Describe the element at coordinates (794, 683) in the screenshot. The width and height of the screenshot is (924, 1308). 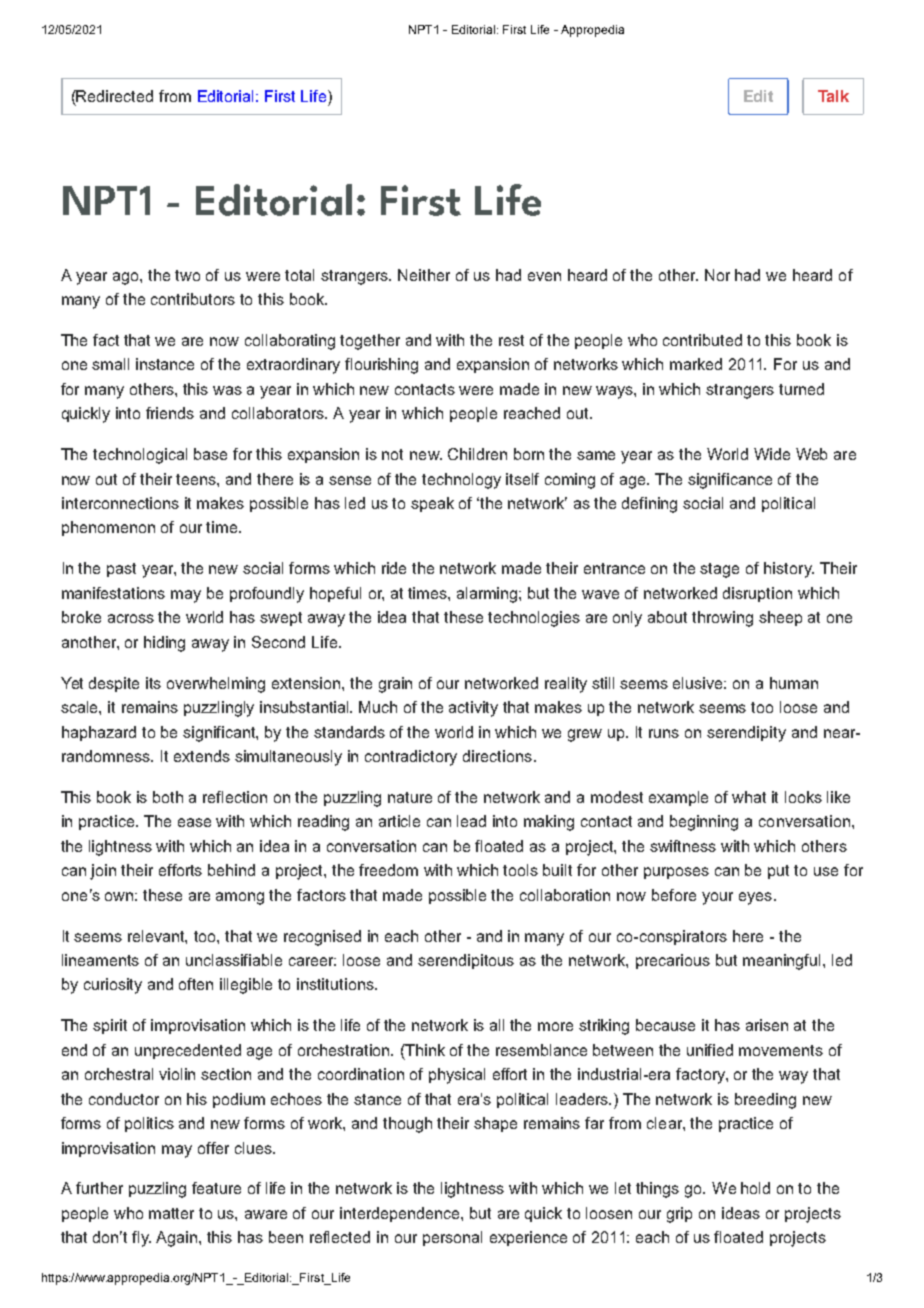
I see `human` at that location.
